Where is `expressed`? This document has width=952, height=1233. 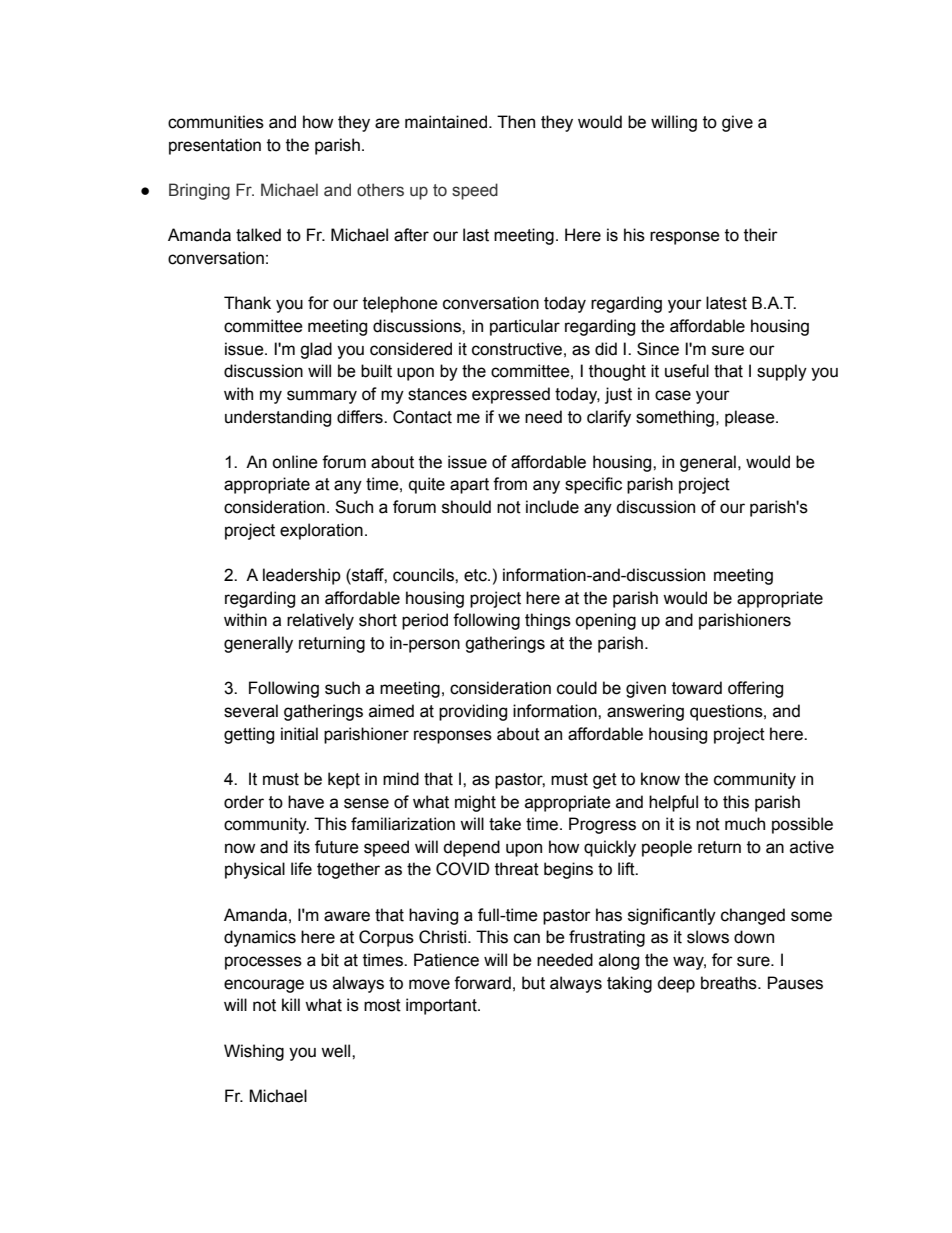
expressed is located at coordinates (511, 395).
